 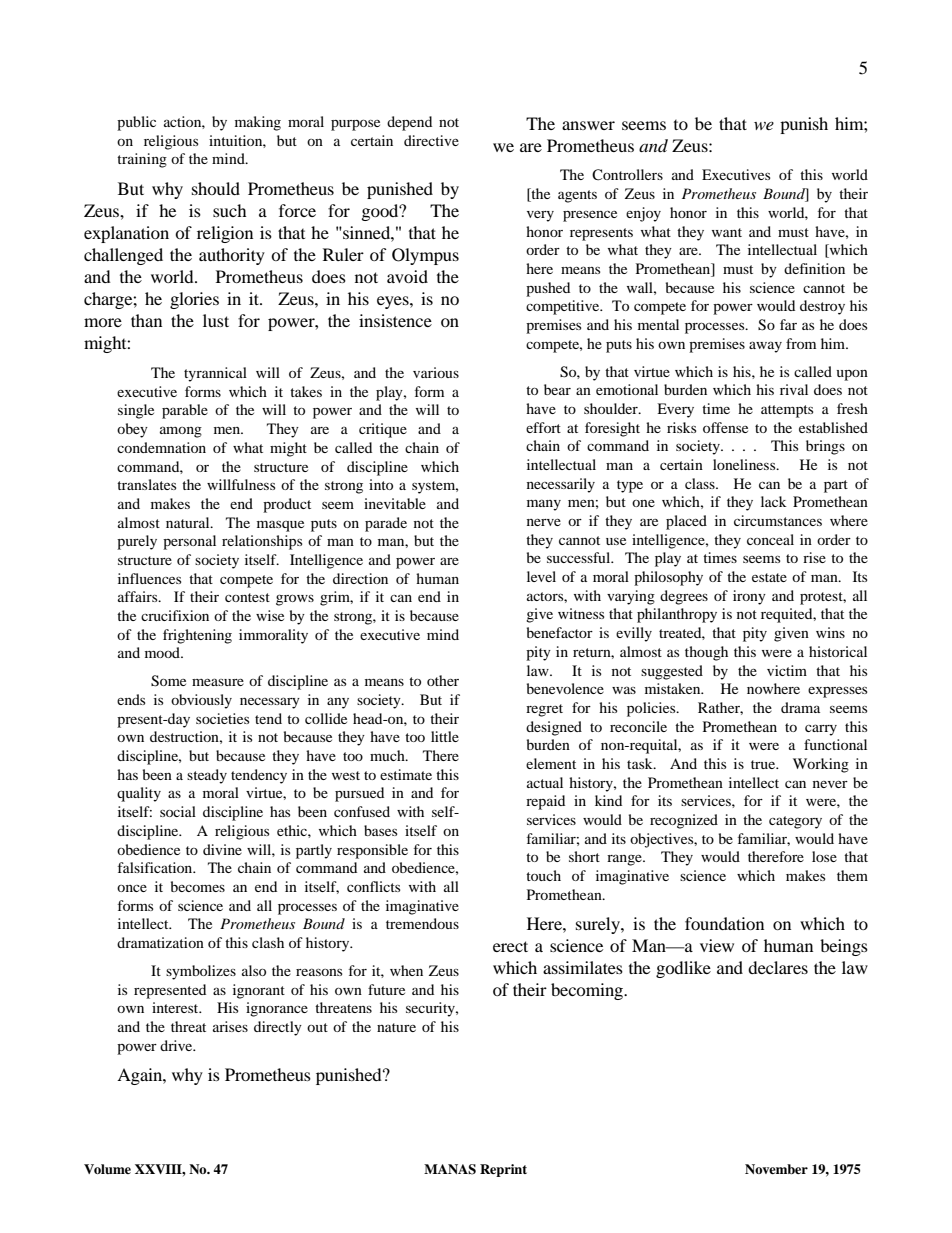 What do you see at coordinates (197, 636) in the document?
I see `frightening` at bounding box center [197, 636].
